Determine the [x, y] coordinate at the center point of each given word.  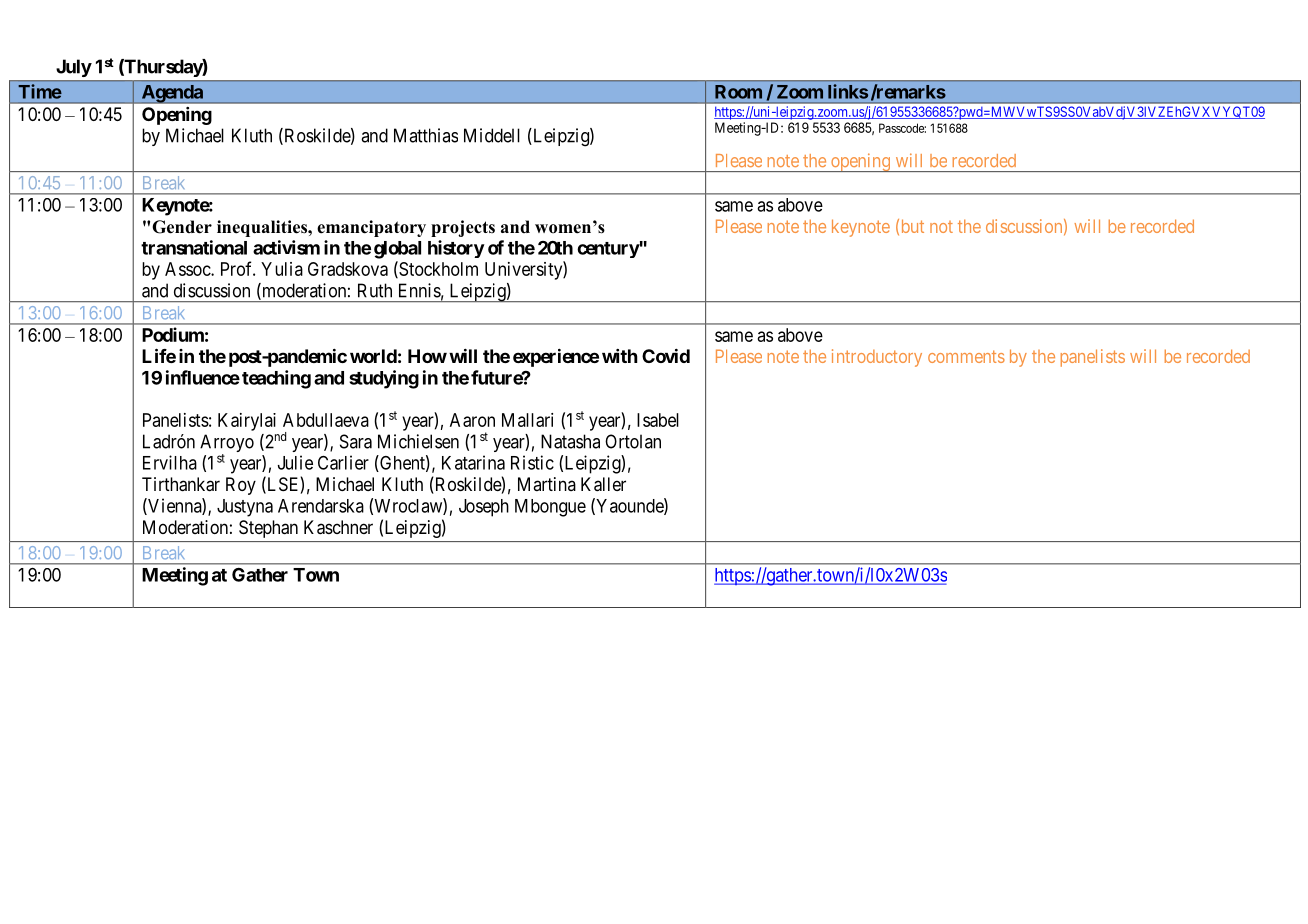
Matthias [426, 135]
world [373, 356]
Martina [547, 484]
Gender [182, 227]
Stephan [268, 529]
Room [738, 92]
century [608, 250]
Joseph [484, 508]
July [74, 68]
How [427, 356]
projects [463, 228]
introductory [877, 358]
